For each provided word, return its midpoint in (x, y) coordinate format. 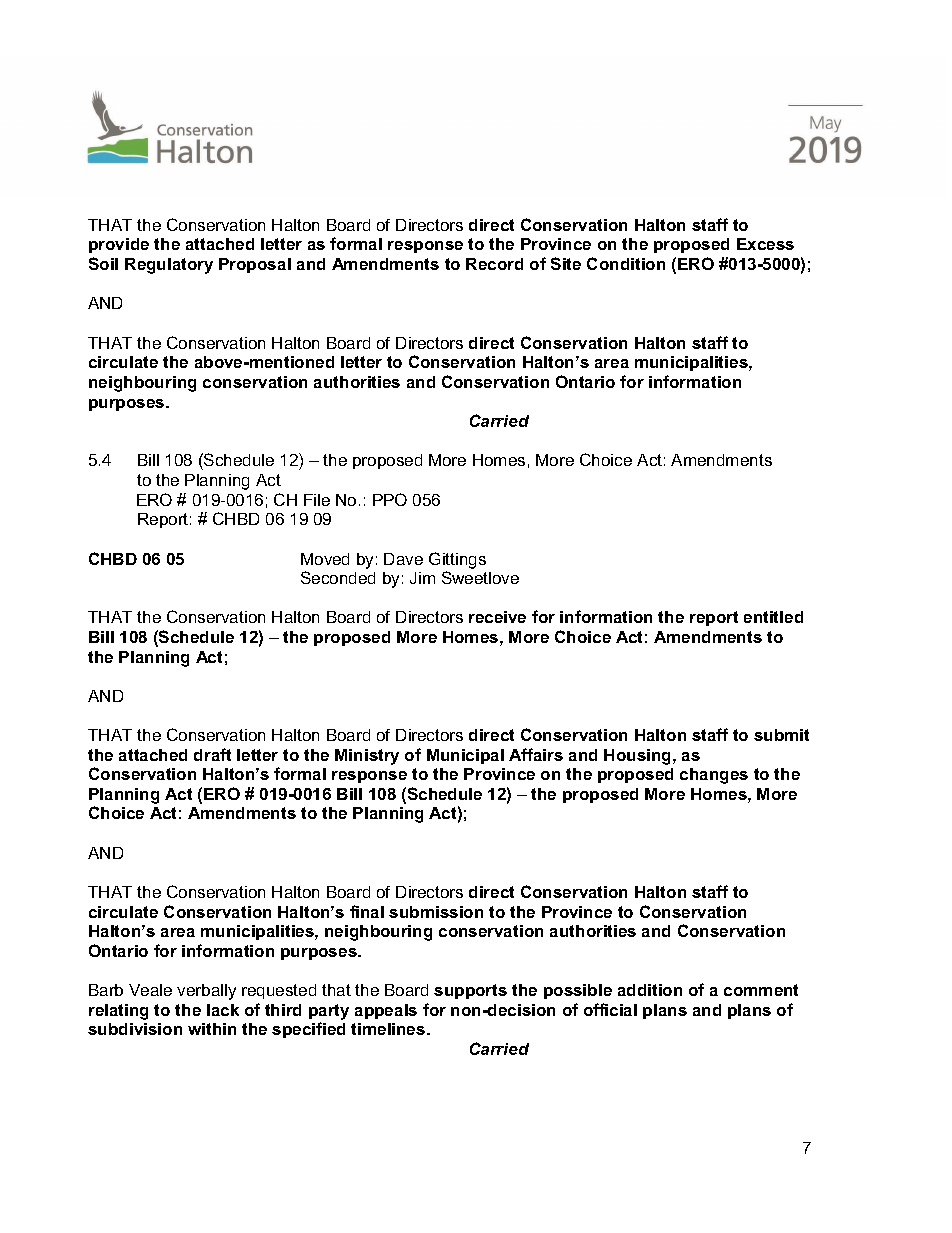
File (317, 500)
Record (494, 264)
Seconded (338, 577)
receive (497, 617)
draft (212, 754)
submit (781, 735)
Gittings (457, 560)
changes (714, 776)
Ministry (367, 757)
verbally (206, 992)
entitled (773, 617)
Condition (626, 263)
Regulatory (169, 266)
